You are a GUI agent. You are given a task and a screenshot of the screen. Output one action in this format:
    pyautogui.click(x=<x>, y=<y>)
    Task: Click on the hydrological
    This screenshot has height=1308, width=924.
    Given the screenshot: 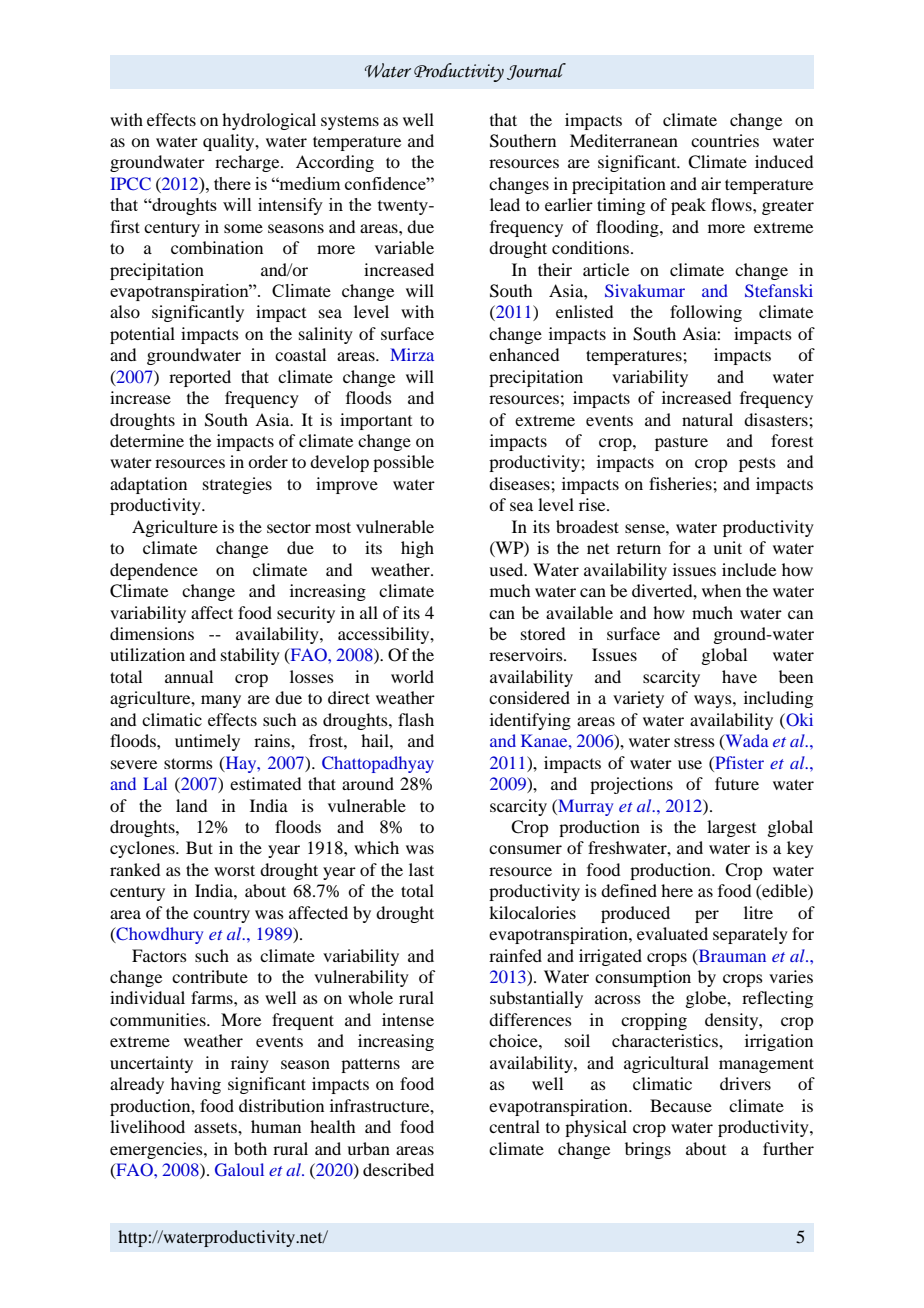 What is the action you would take?
    pyautogui.click(x=269, y=121)
